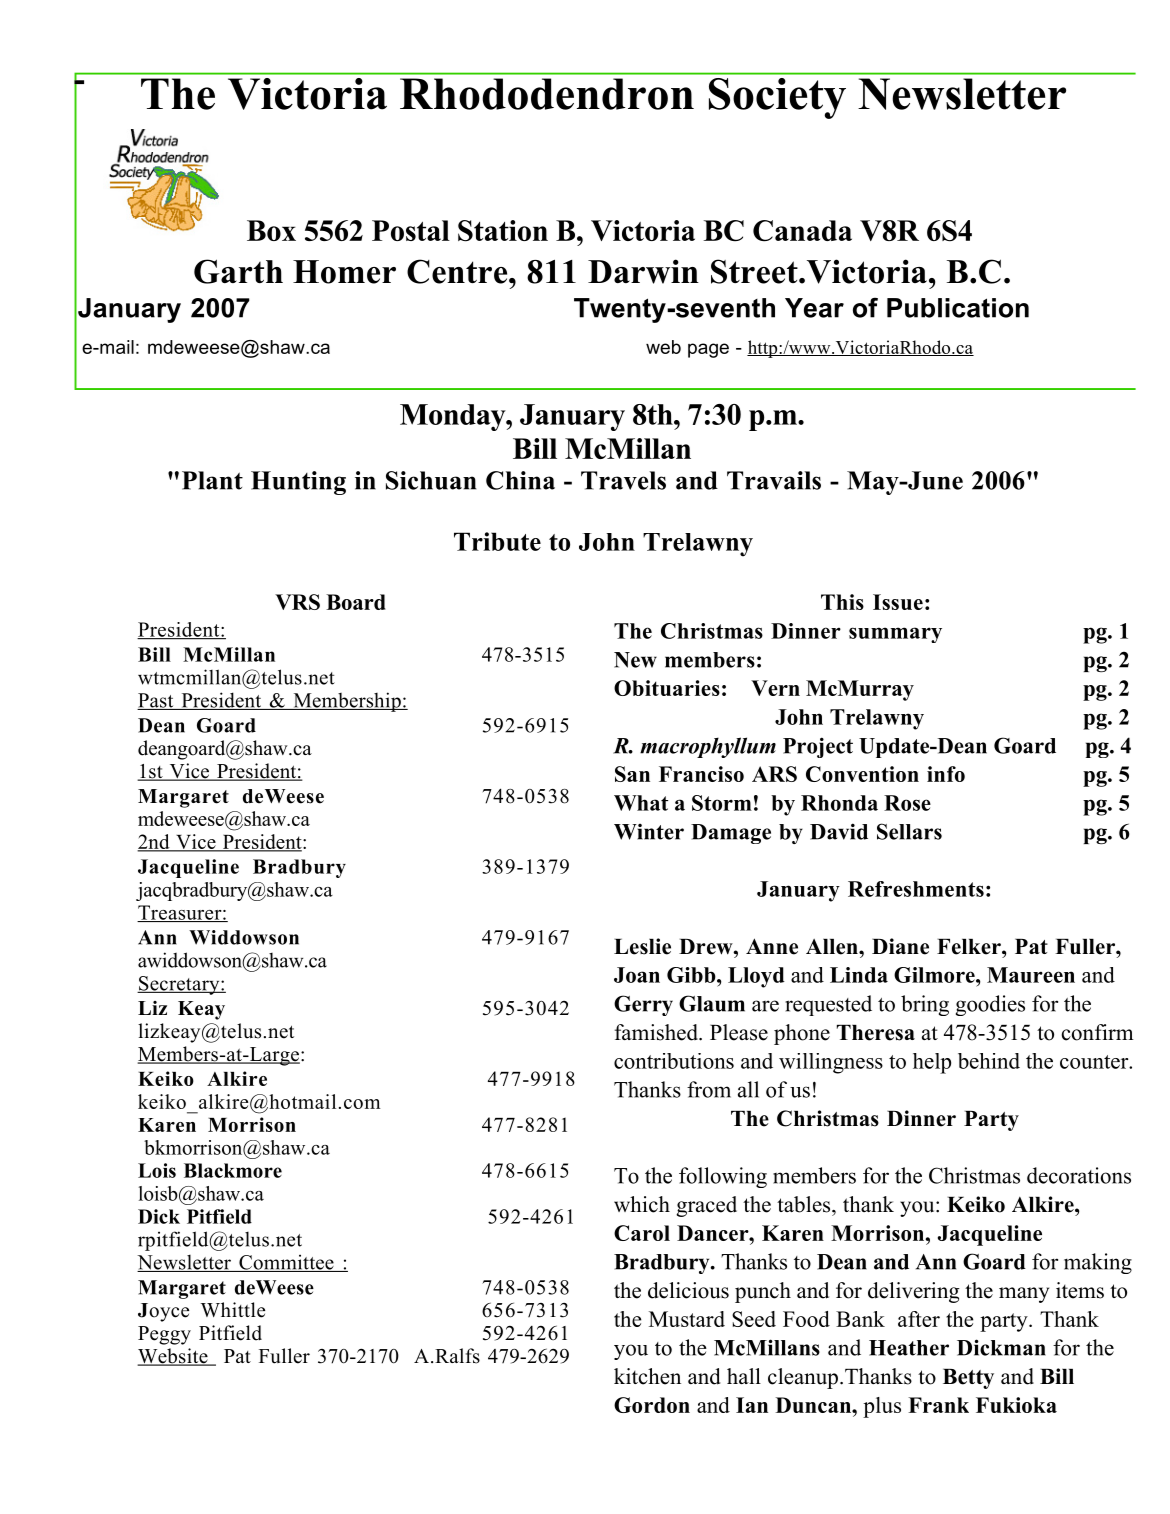  I want to click on Past, so click(156, 701).
